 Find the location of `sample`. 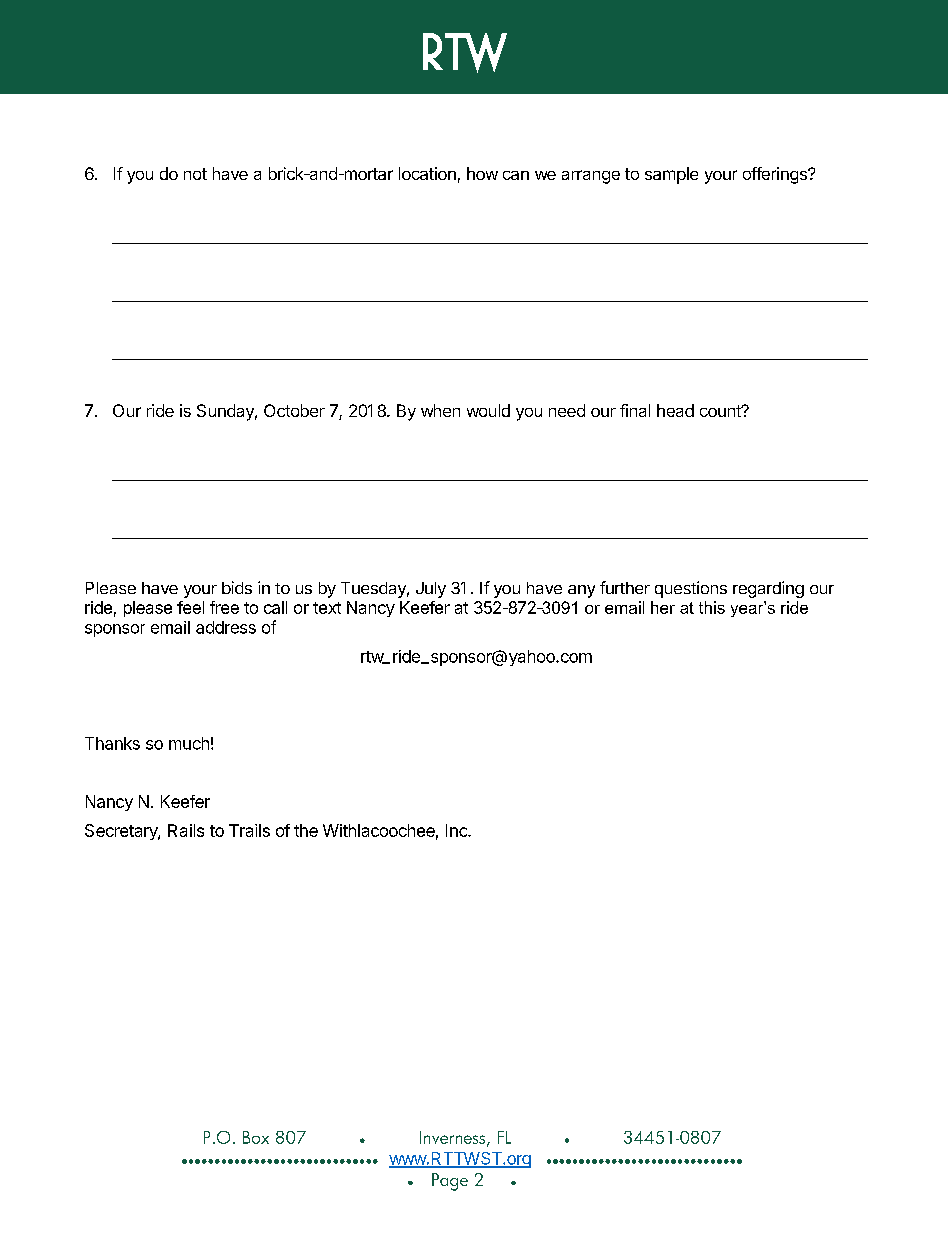

sample is located at coordinates (671, 175).
